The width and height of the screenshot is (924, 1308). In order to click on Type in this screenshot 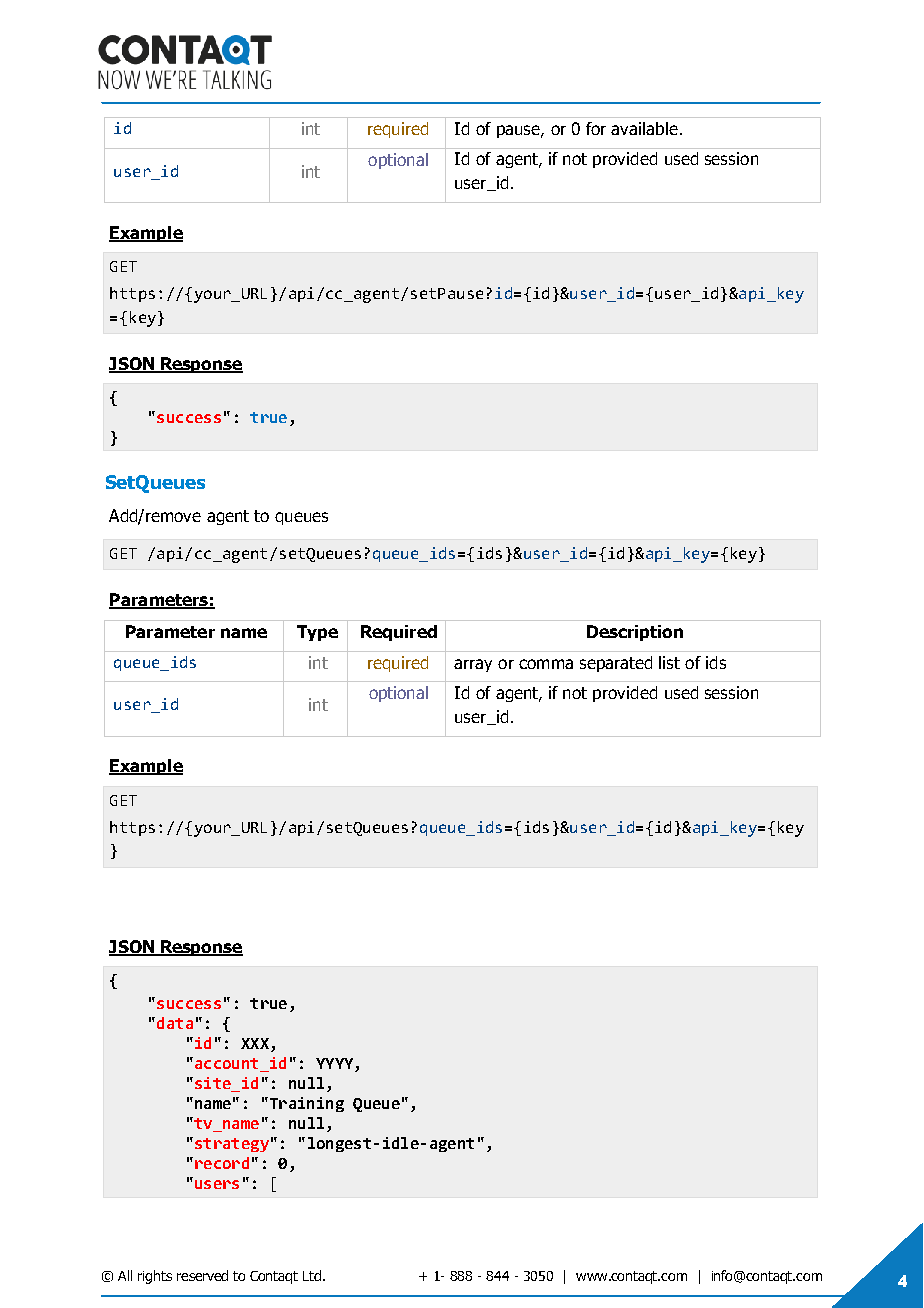, I will do `click(317, 633)`.
